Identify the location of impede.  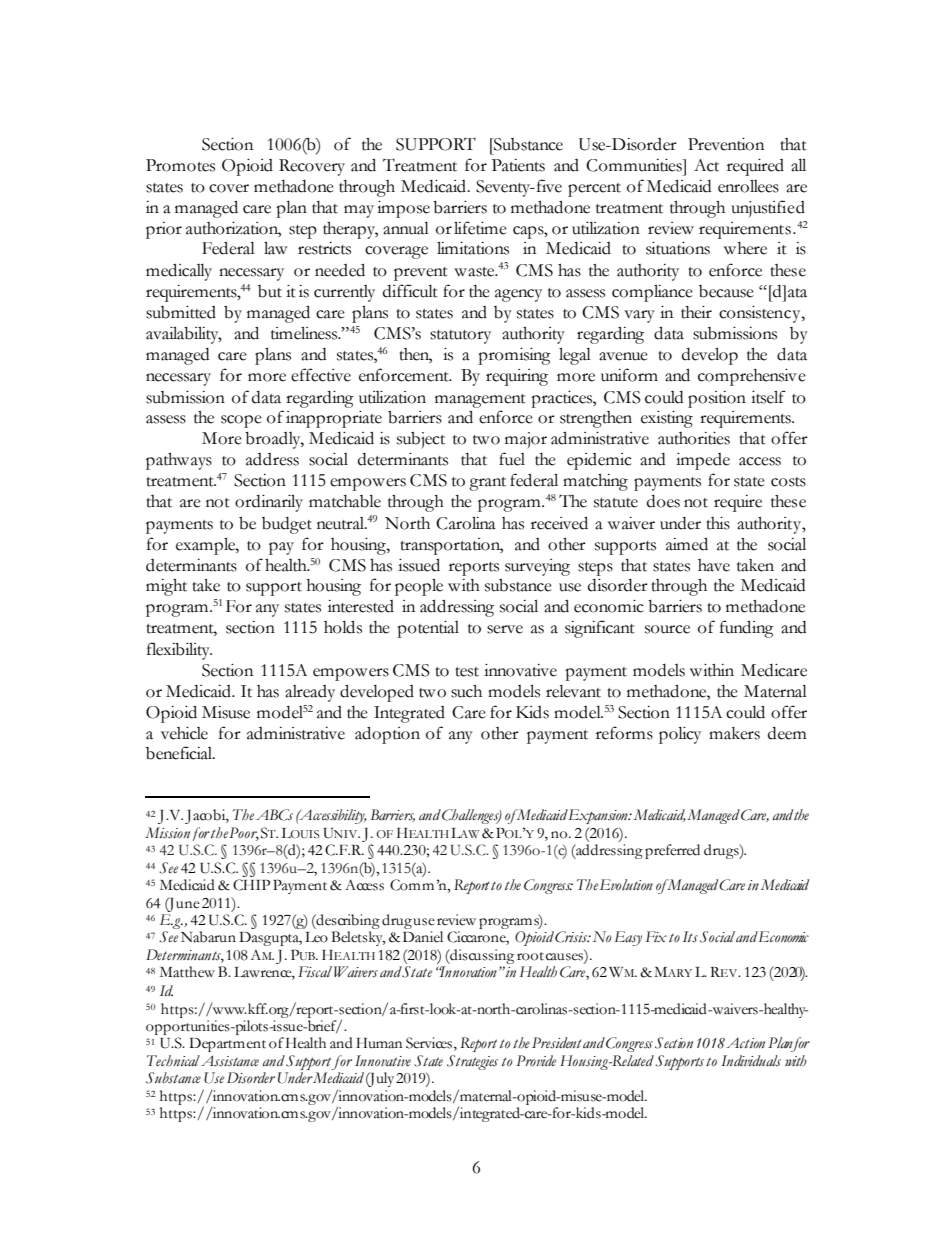
(703, 461).
